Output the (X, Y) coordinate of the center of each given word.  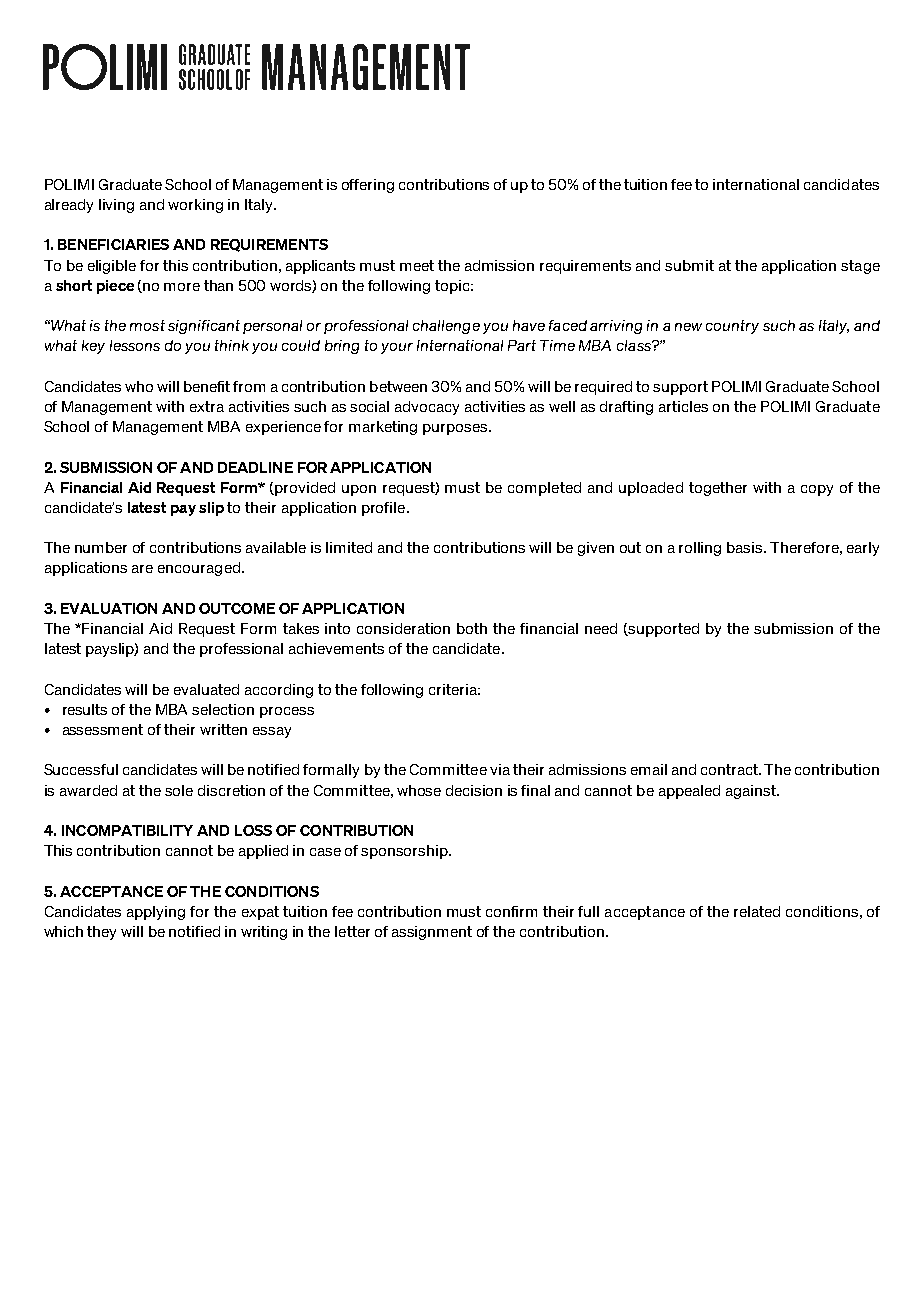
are (142, 569)
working (195, 206)
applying (156, 913)
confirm (511, 911)
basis (746, 547)
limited (349, 547)
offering (368, 186)
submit (689, 265)
